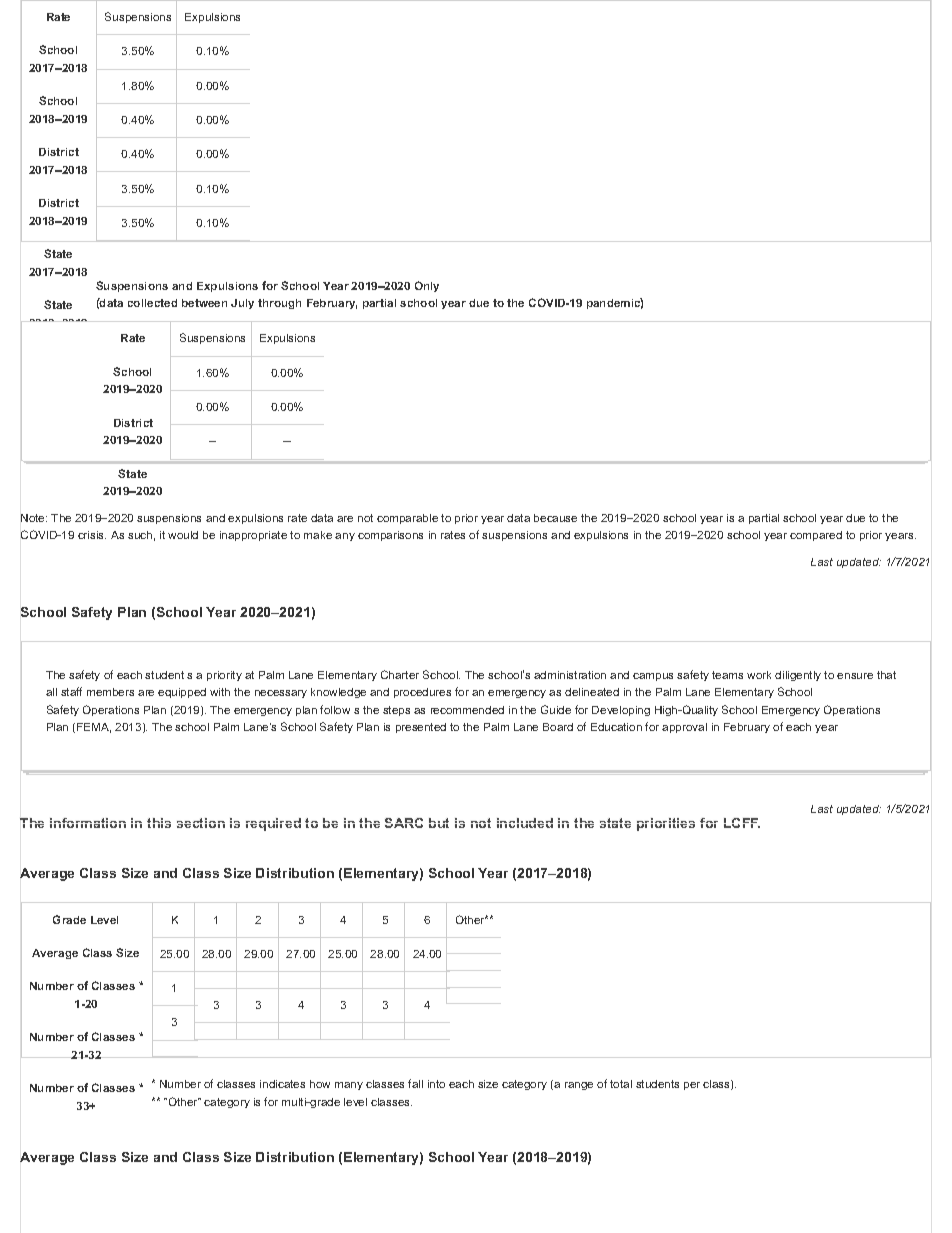 The width and height of the document is (952, 1233). What do you see at coordinates (390, 536) in the document?
I see `comparisons` at bounding box center [390, 536].
